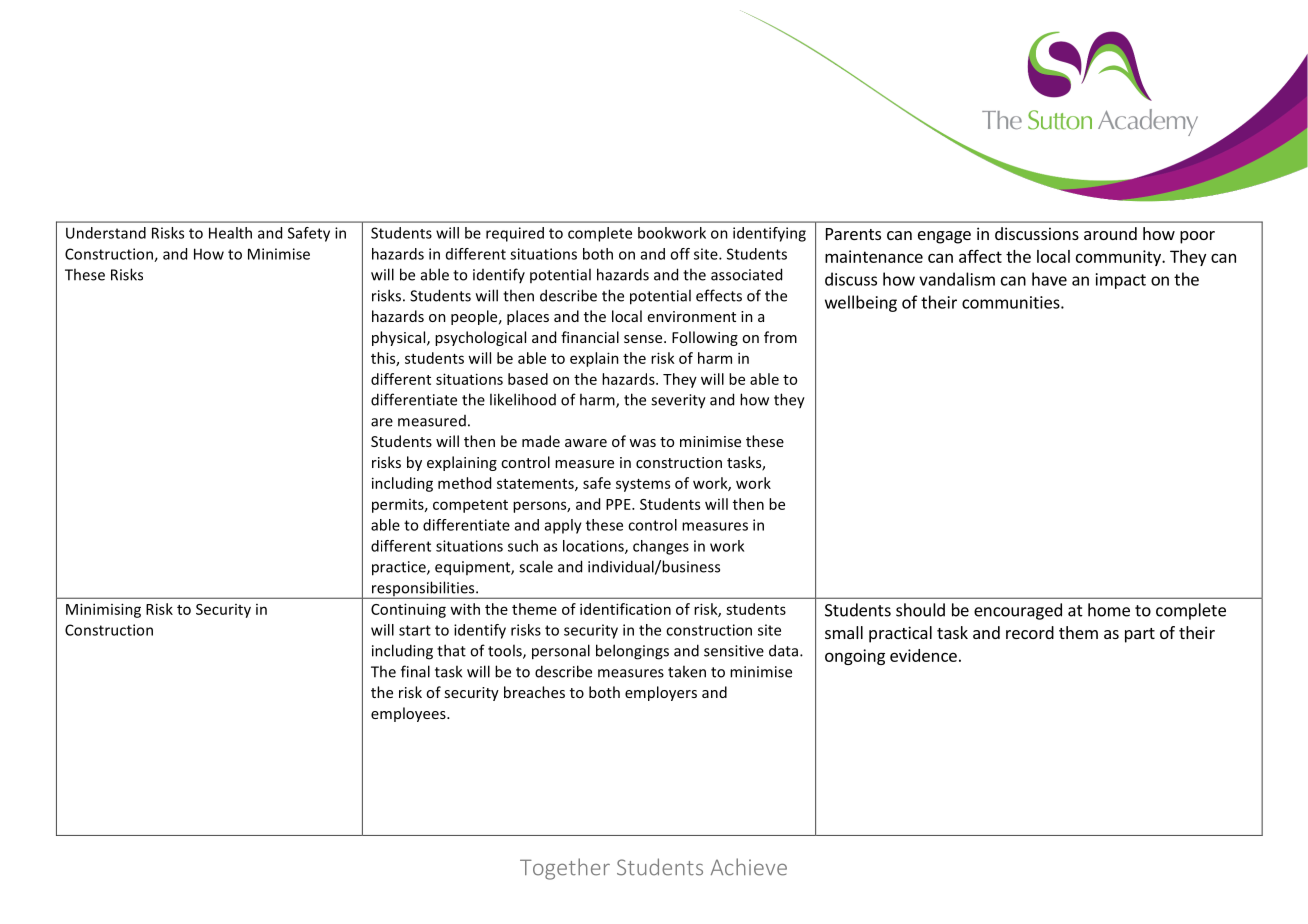 The image size is (1308, 924). I want to click on Together, so click(565, 869).
